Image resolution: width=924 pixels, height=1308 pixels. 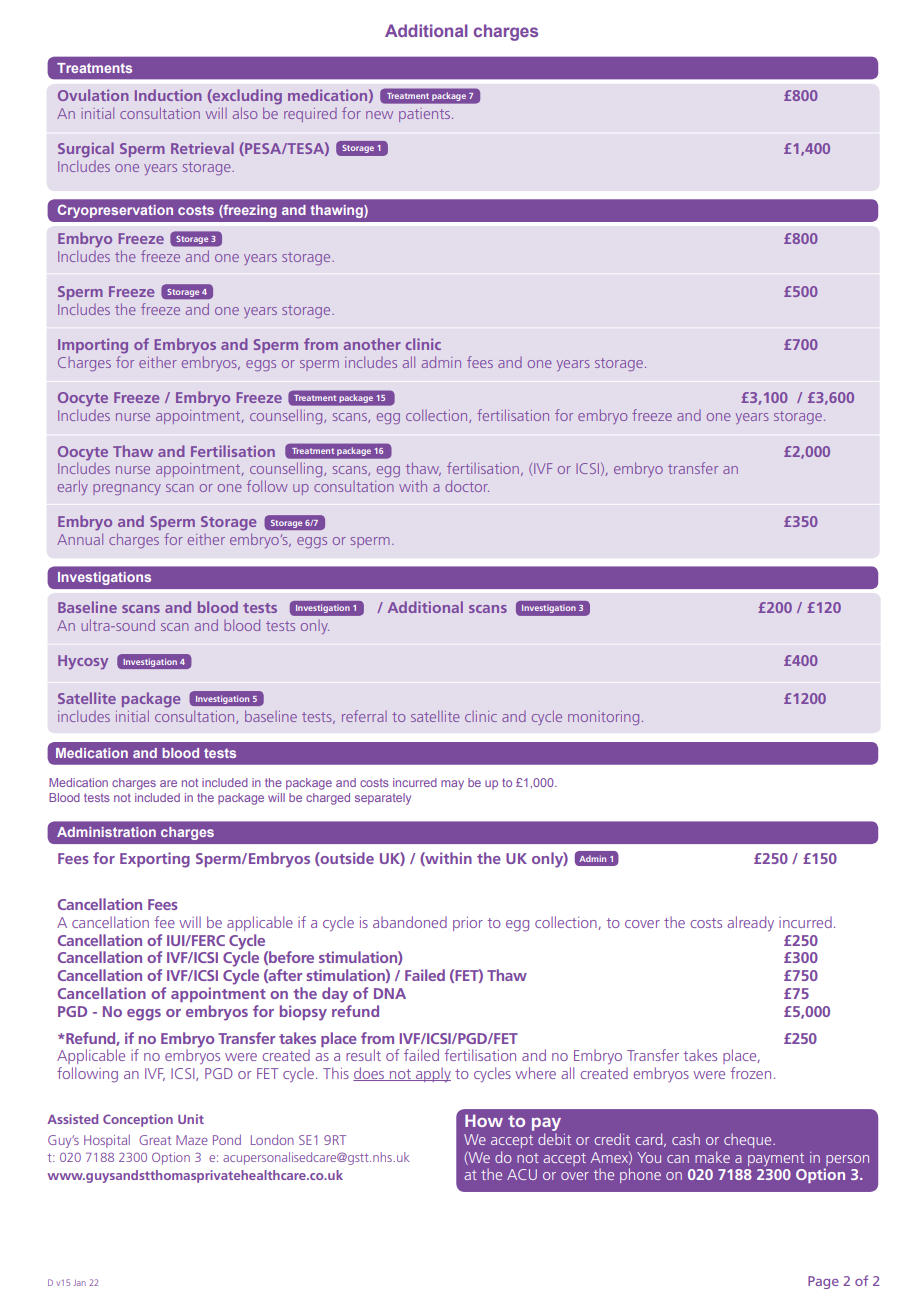 What do you see at coordinates (80, 1283) in the image?
I see `Jan` at bounding box center [80, 1283].
